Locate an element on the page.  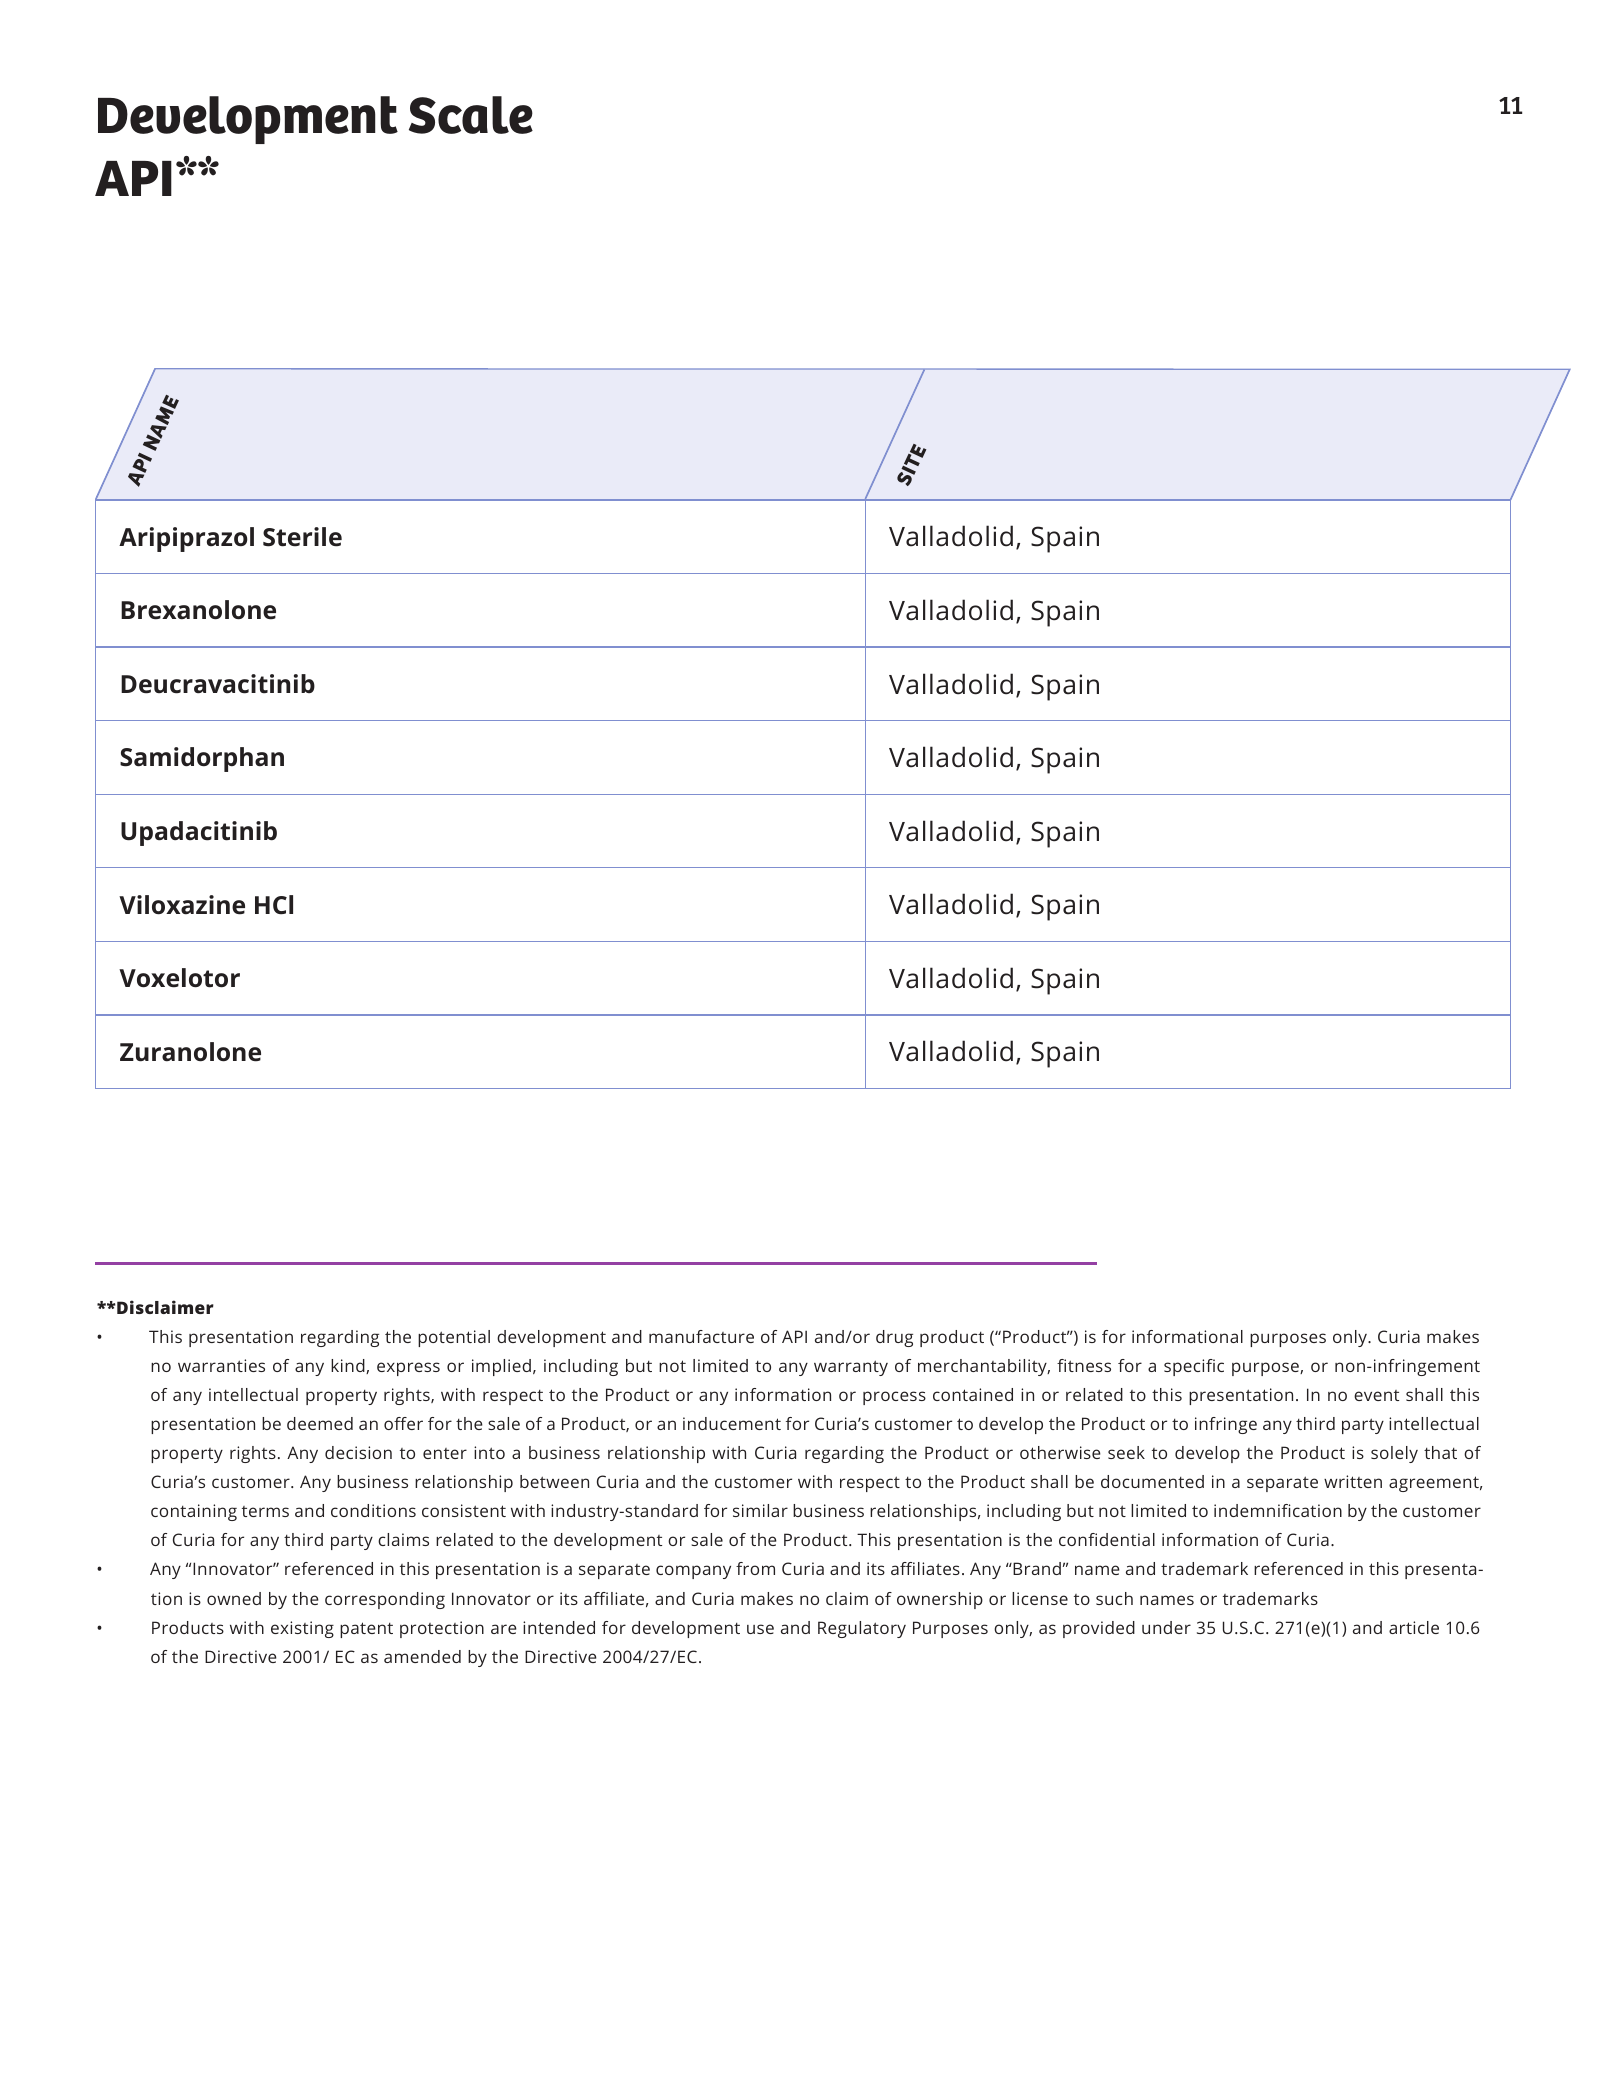
potential is located at coordinates (454, 1338).
